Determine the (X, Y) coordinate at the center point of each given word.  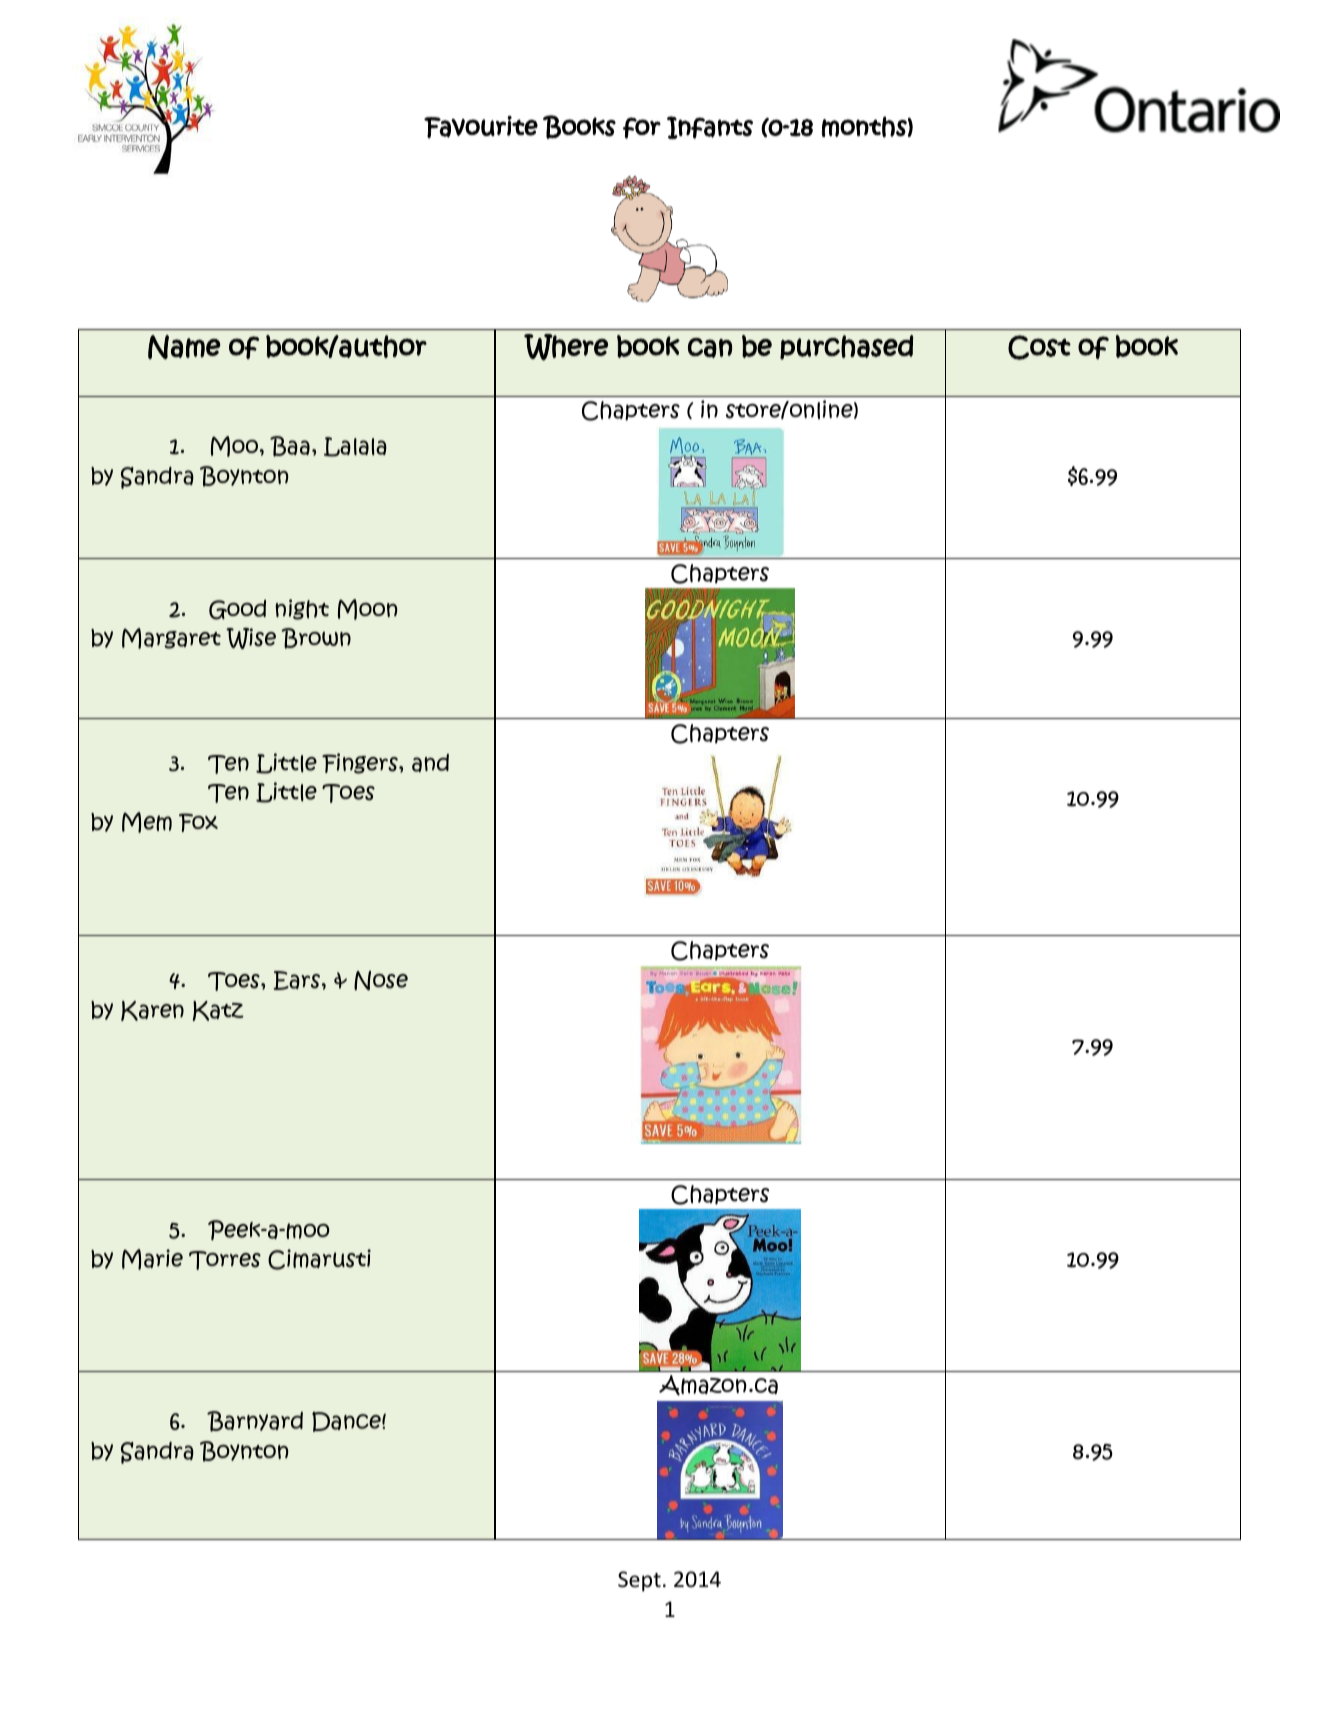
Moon (368, 609)
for (642, 128)
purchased (846, 347)
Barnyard (255, 1421)
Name (184, 347)
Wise (251, 638)
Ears (297, 980)
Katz (218, 1011)
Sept (639, 1581)
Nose (381, 980)
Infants (710, 127)
